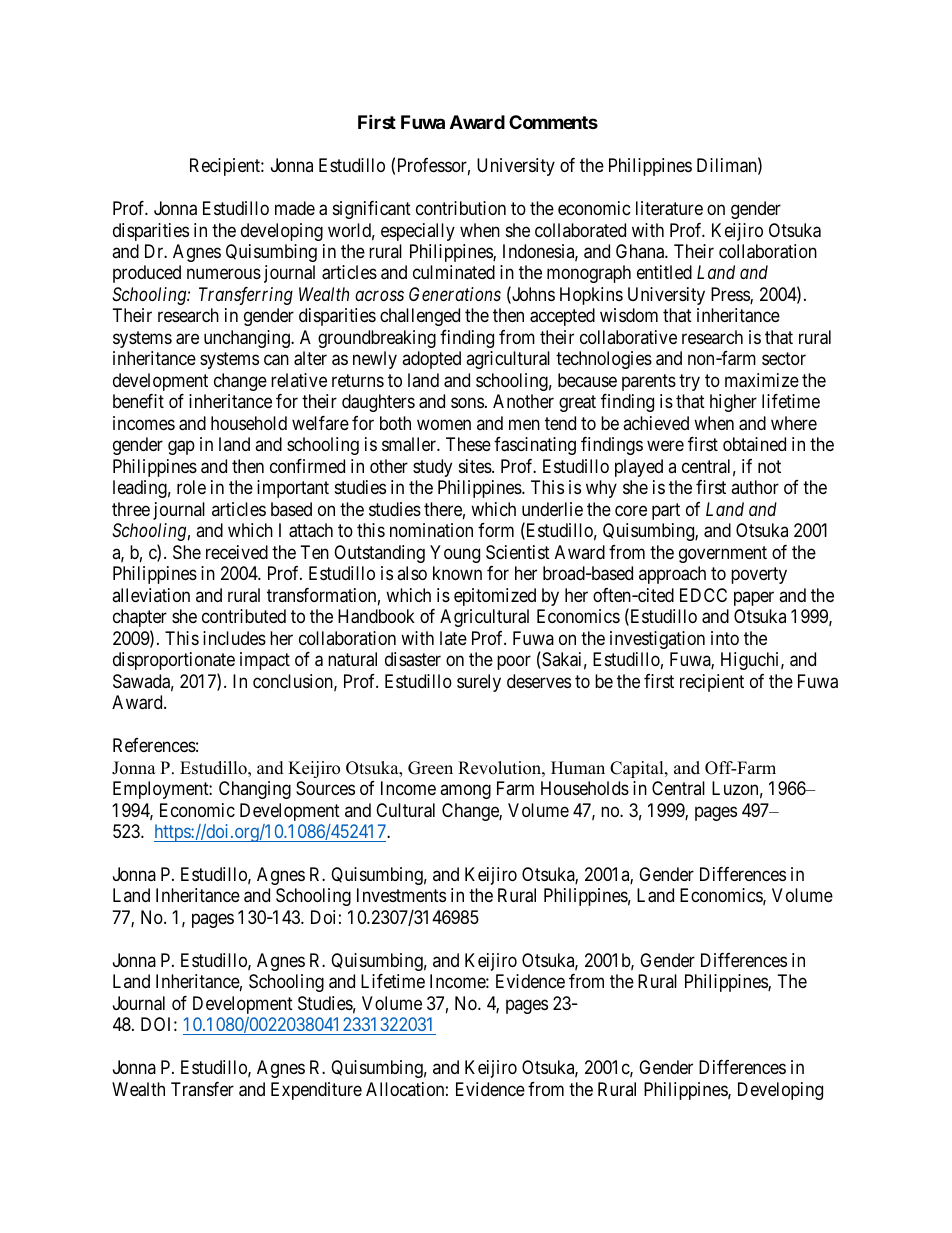  I want to click on role, so click(191, 487).
